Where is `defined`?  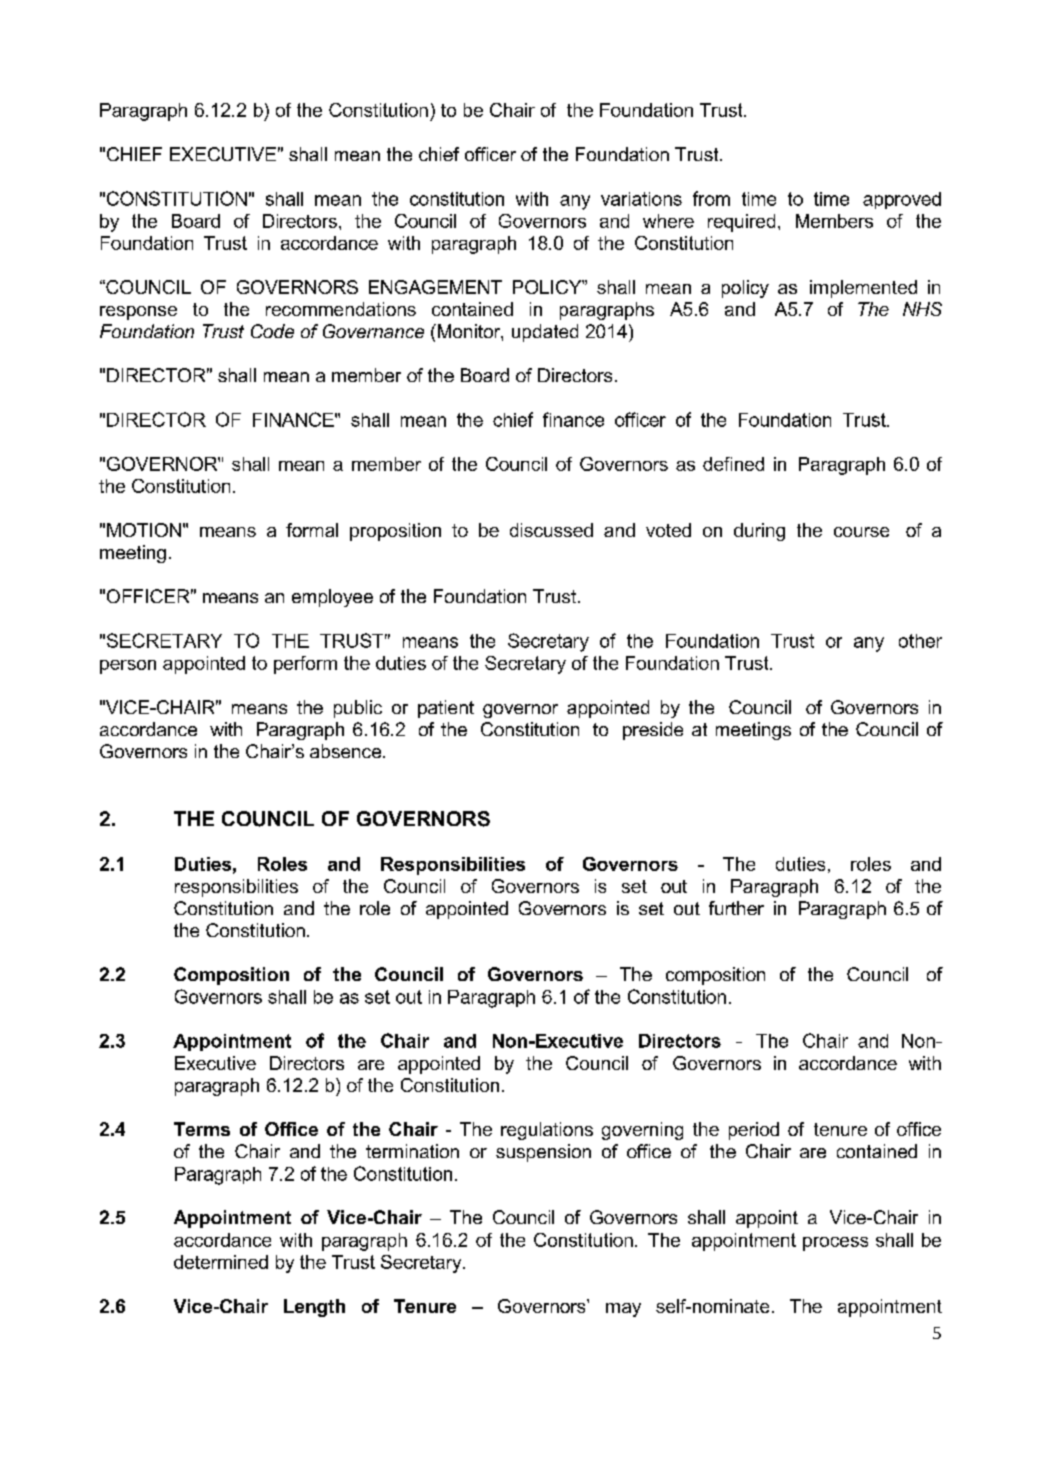 defined is located at coordinates (733, 464).
